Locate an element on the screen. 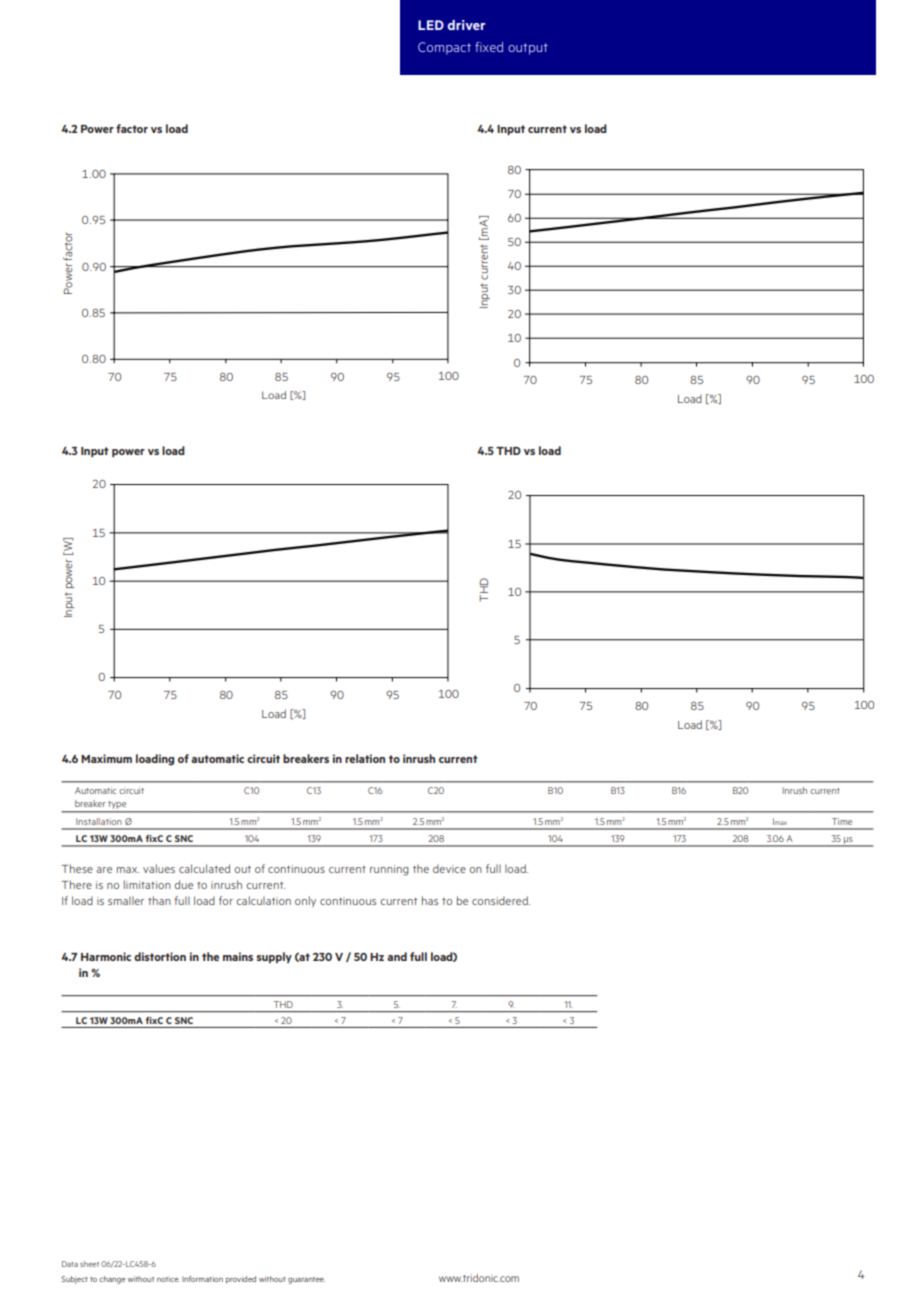 This screenshot has height=1308, width=924. Maximum is located at coordinates (106, 758).
